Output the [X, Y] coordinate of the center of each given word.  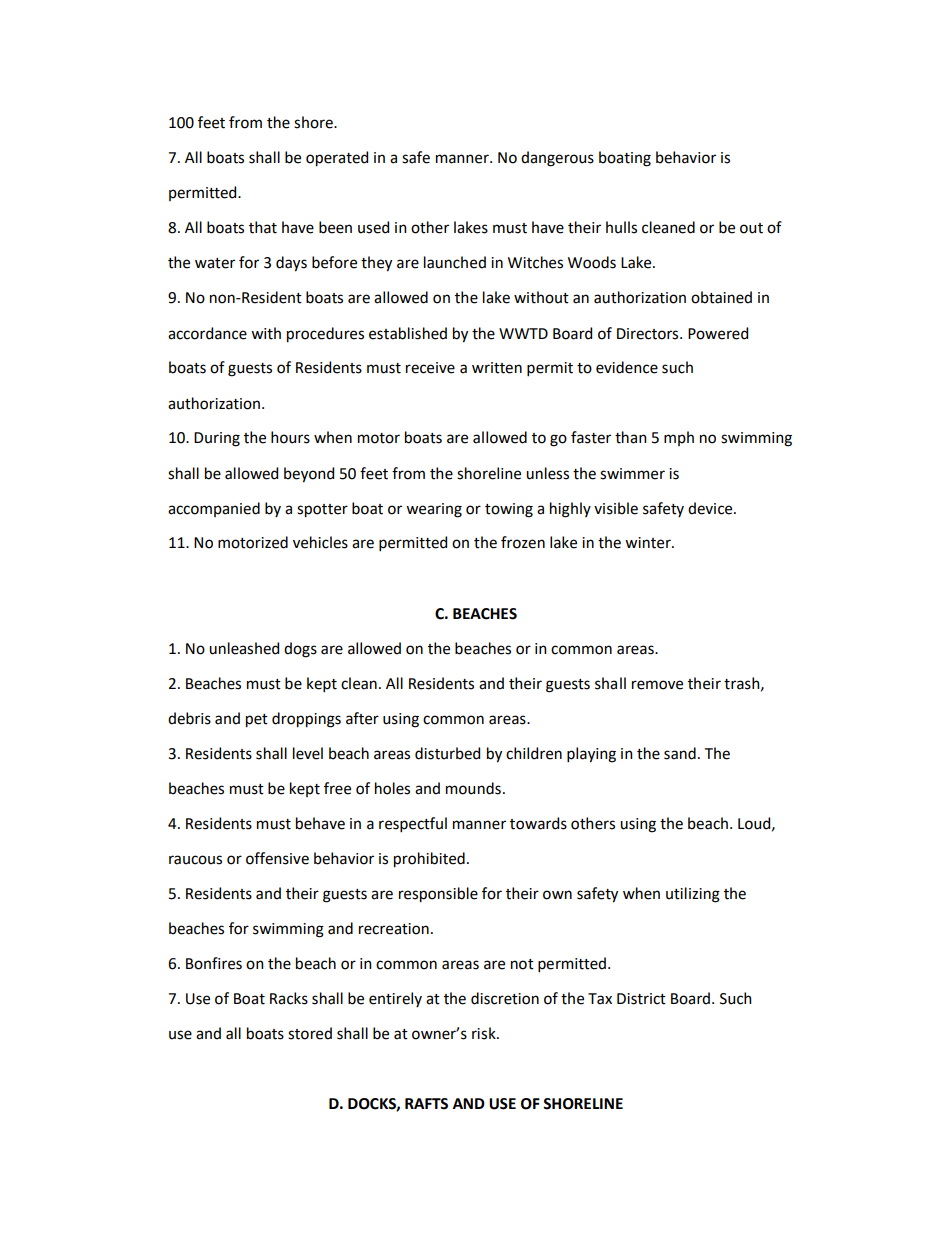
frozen [523, 542]
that [263, 227]
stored [310, 1033]
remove [657, 685]
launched [455, 262]
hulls [621, 227]
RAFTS [426, 1104]
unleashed [244, 648]
